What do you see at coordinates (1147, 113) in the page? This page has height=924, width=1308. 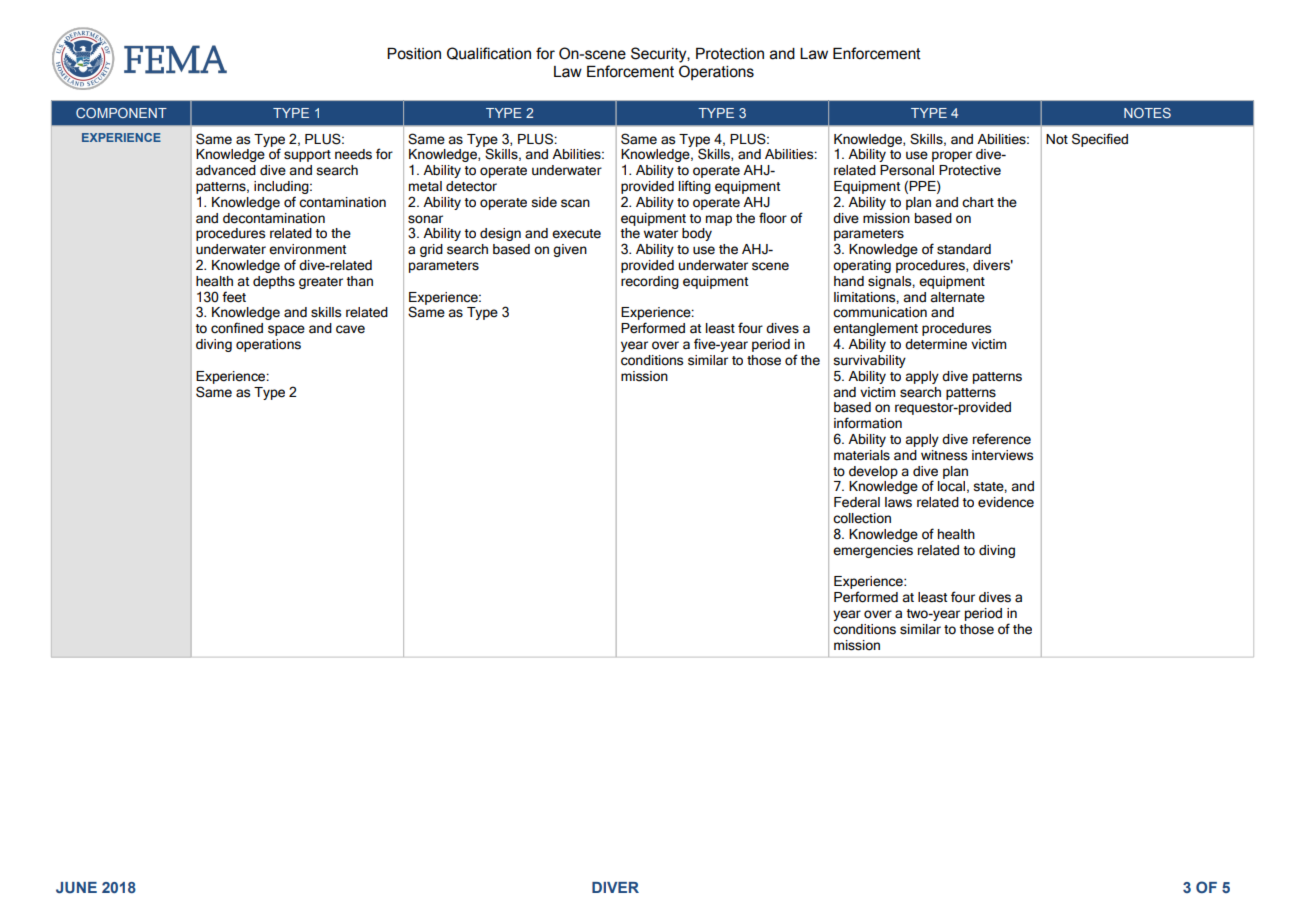 I see `NOTES` at bounding box center [1147, 113].
